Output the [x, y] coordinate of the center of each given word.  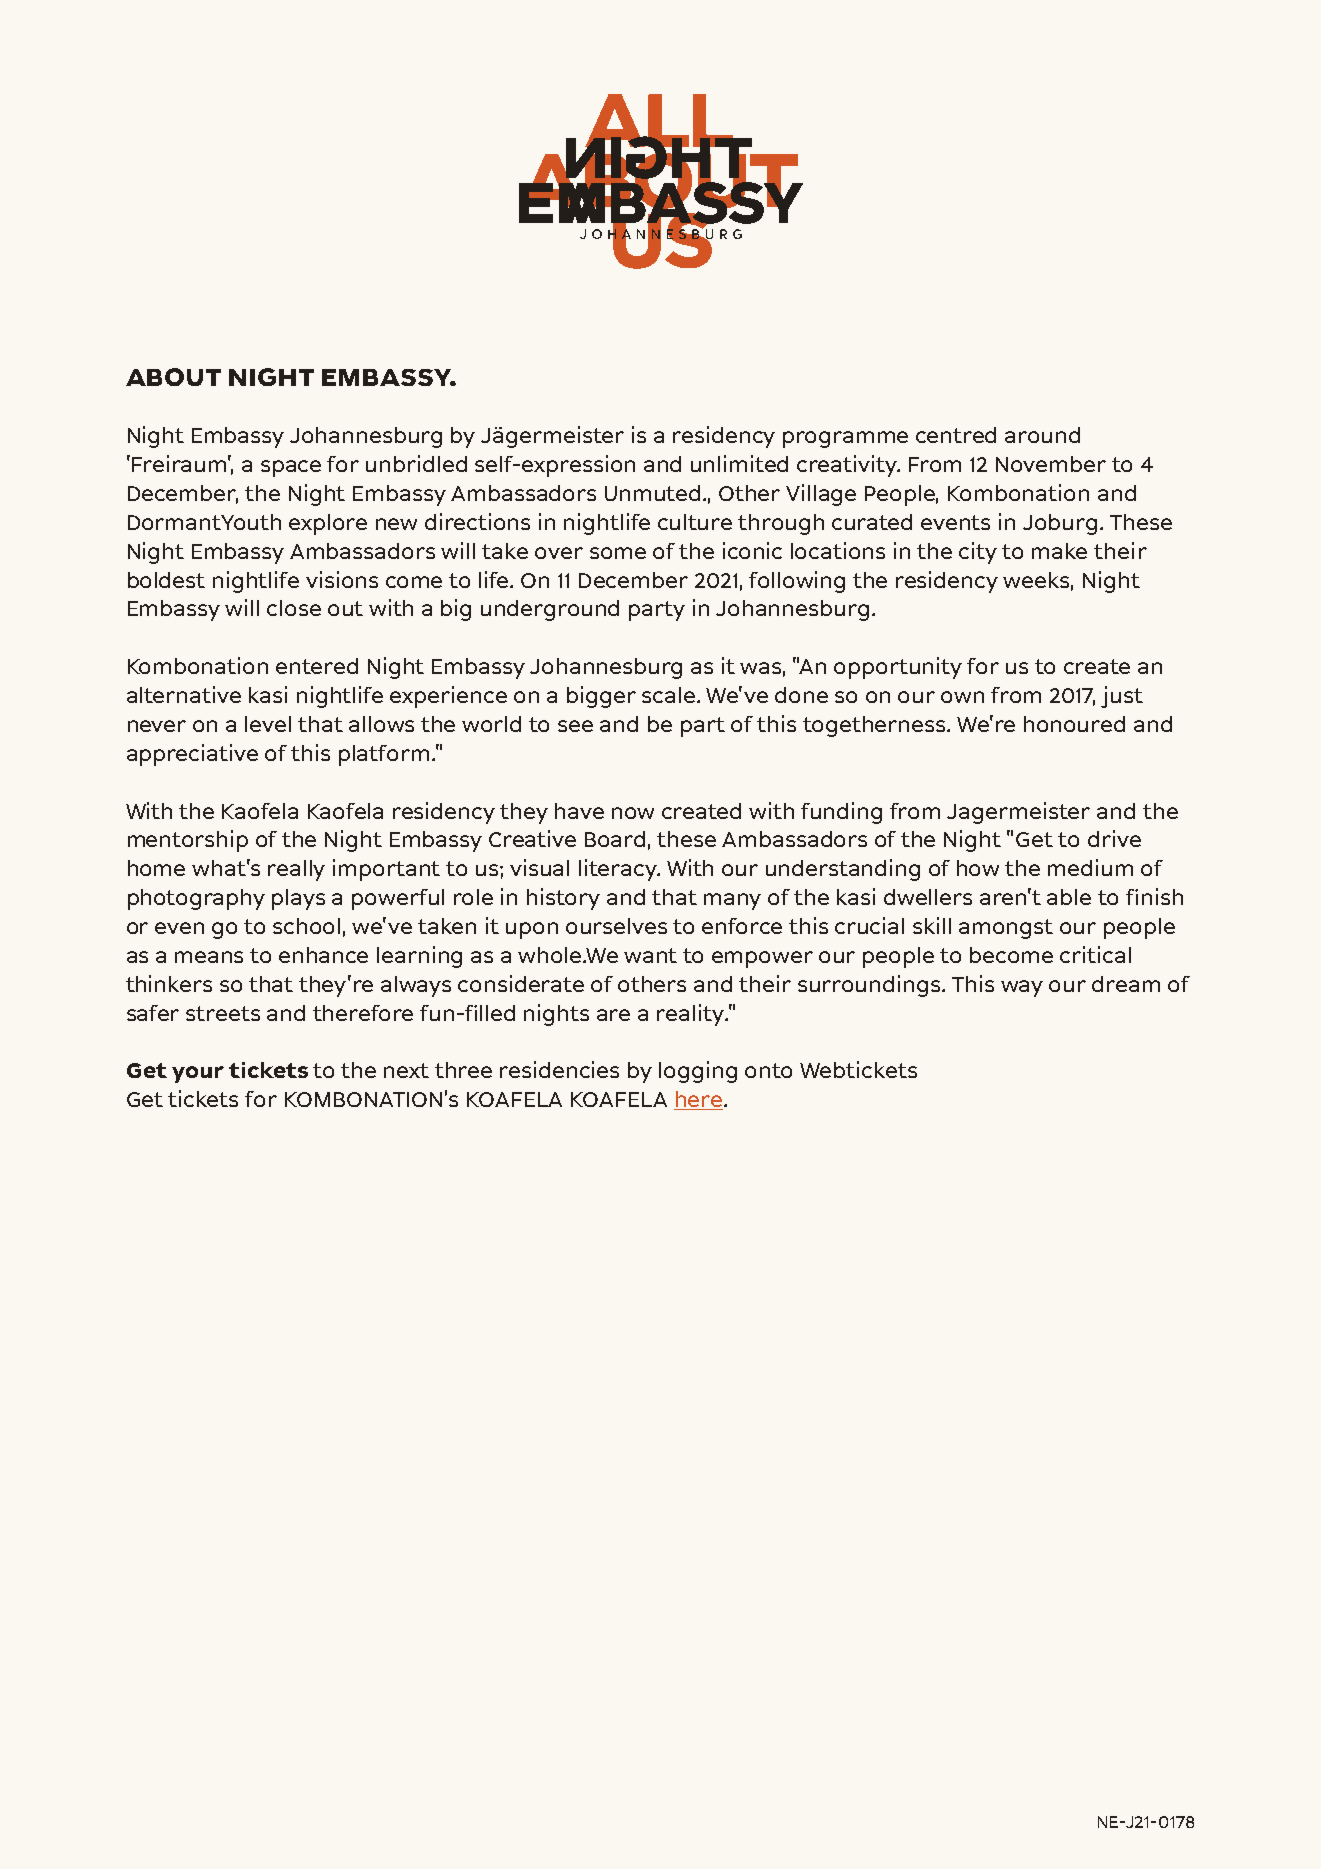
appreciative [192, 755]
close [294, 608]
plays [298, 899]
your [198, 1074]
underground [550, 610]
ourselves [616, 926]
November [1051, 464]
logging [698, 1072]
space [291, 468]
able [1069, 897]
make [1059, 551]
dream [1126, 984]
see [575, 726]
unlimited [739, 463]
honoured [1074, 724]
